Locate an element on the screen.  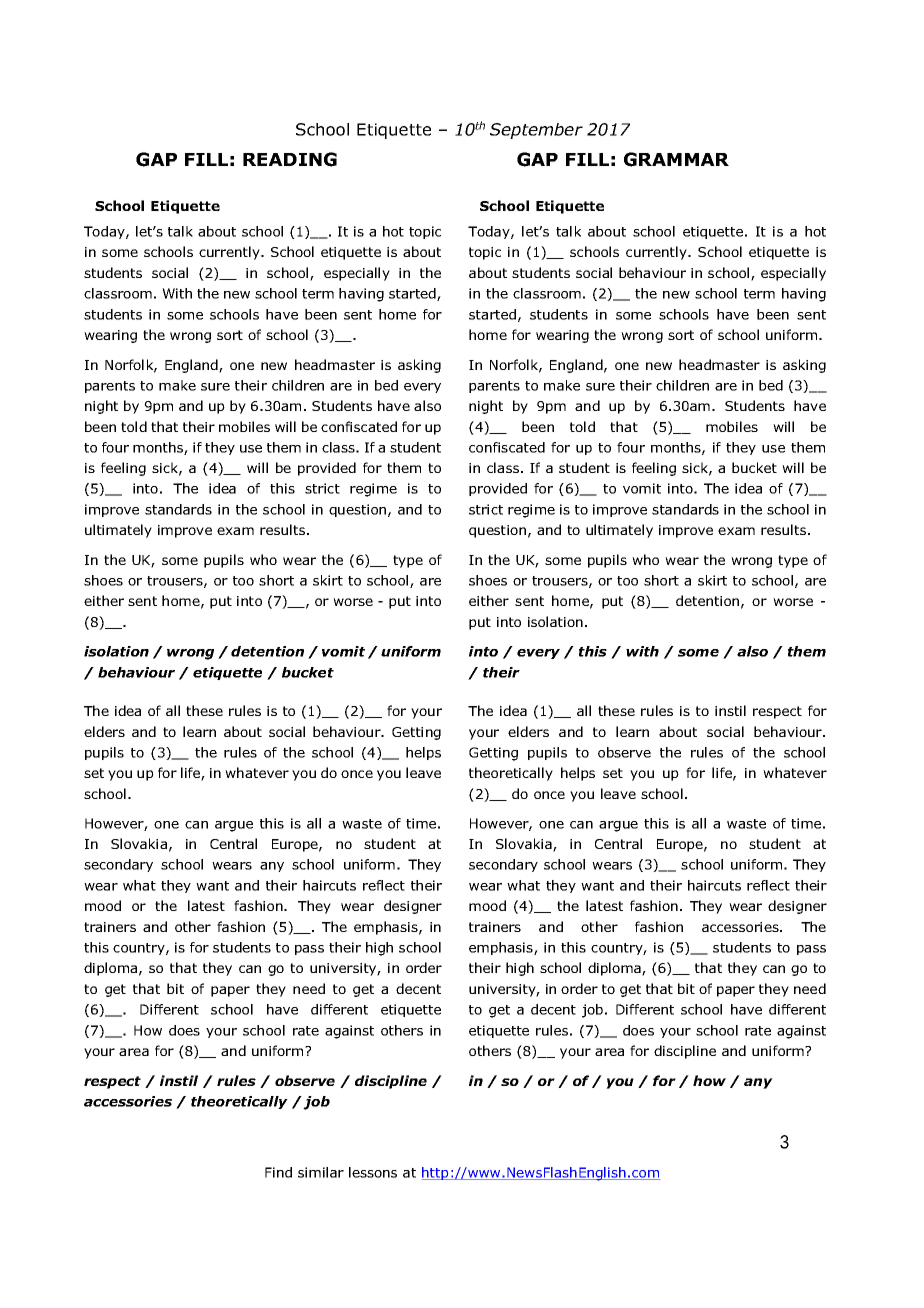
September is located at coordinates (536, 131).
